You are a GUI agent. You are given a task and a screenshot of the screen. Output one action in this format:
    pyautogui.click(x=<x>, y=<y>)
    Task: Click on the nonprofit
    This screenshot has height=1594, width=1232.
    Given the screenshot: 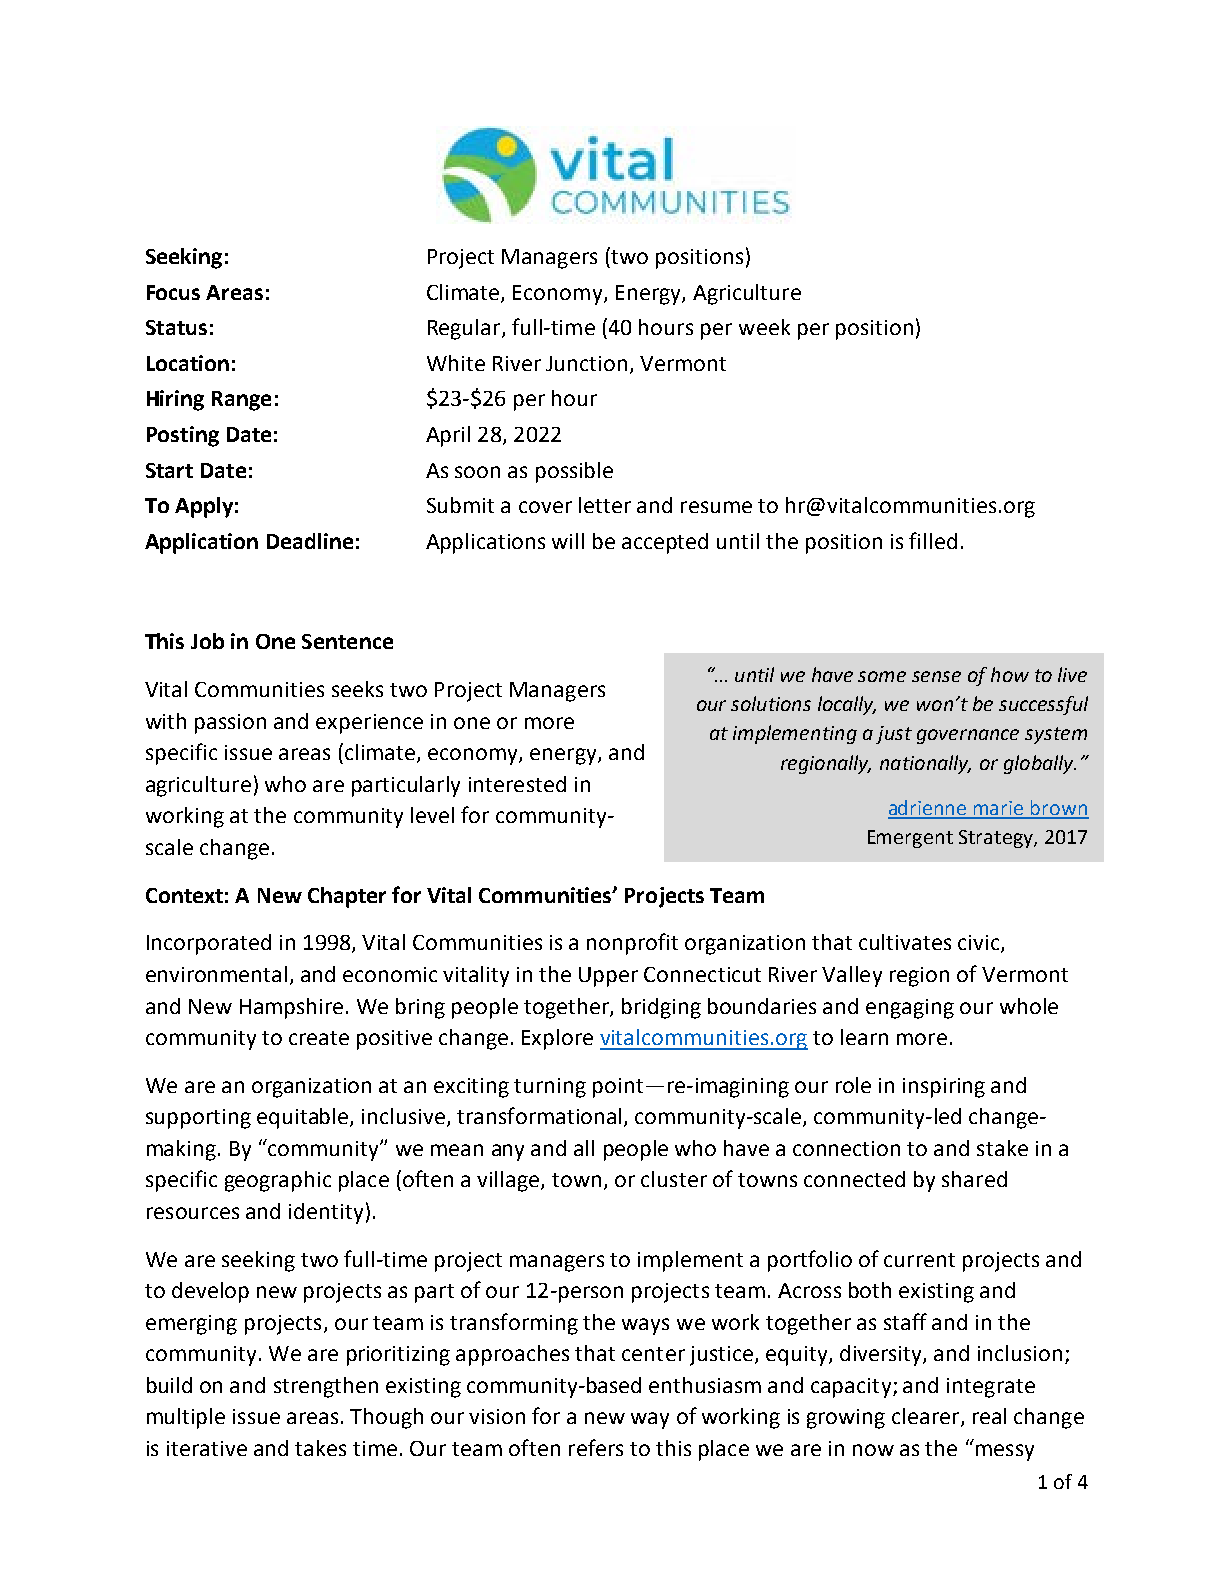 What is the action you would take?
    pyautogui.click(x=632, y=944)
